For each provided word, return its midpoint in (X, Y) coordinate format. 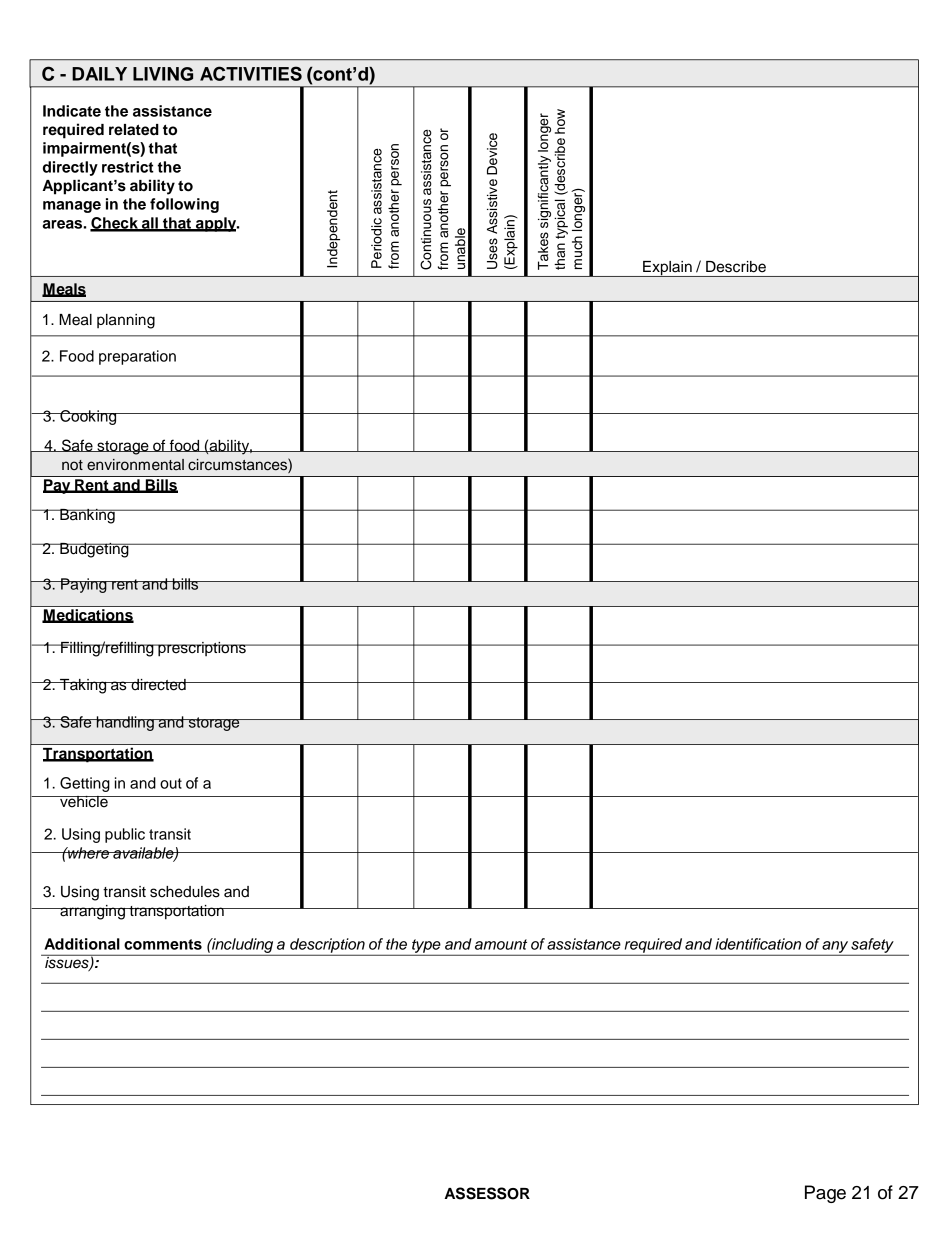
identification (758, 944)
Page (825, 1194)
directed (158, 685)
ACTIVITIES (251, 73)
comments (163, 944)
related (134, 130)
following (184, 205)
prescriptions (202, 649)
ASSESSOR (487, 1193)
